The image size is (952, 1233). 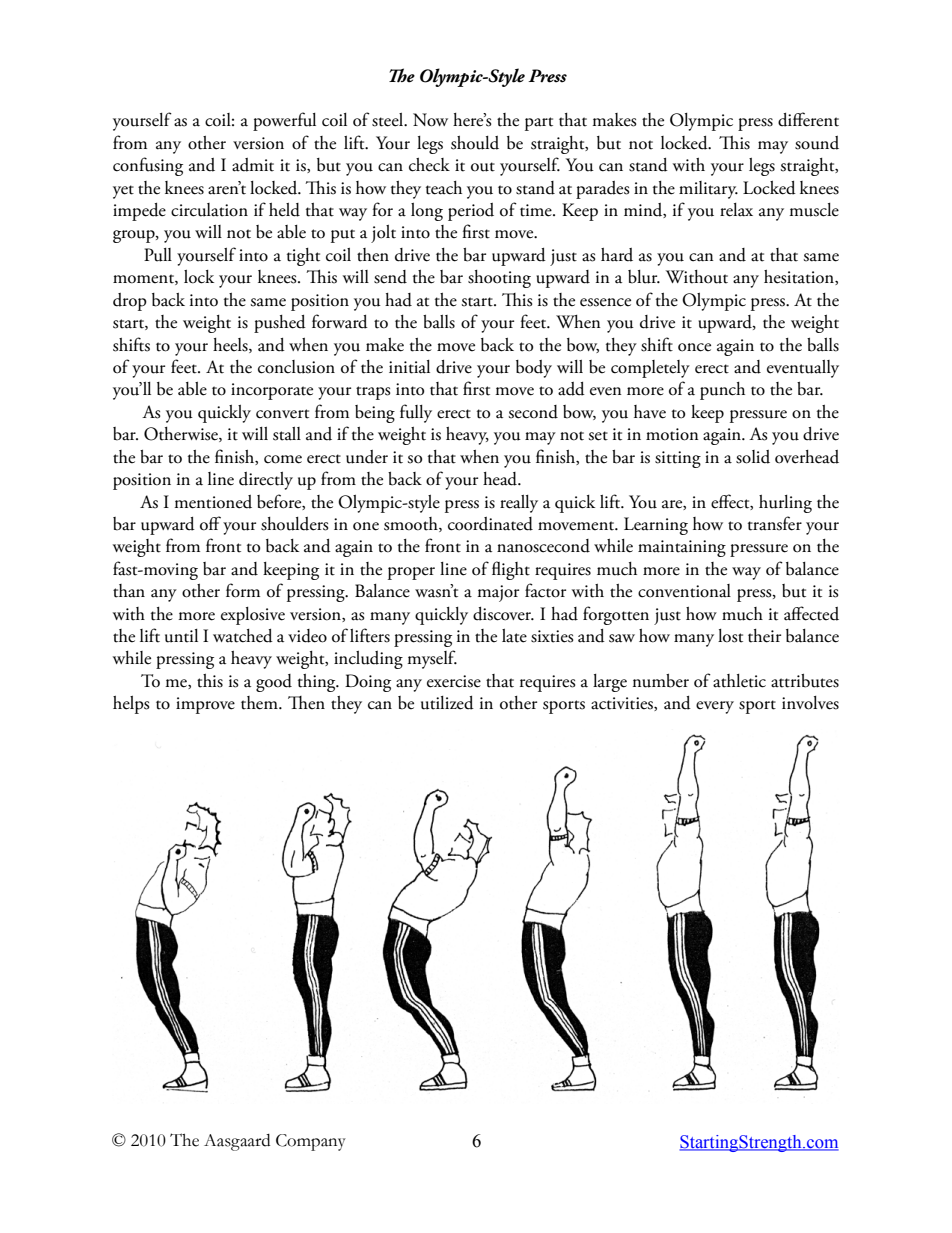 I want to click on solid, so click(x=753, y=457).
